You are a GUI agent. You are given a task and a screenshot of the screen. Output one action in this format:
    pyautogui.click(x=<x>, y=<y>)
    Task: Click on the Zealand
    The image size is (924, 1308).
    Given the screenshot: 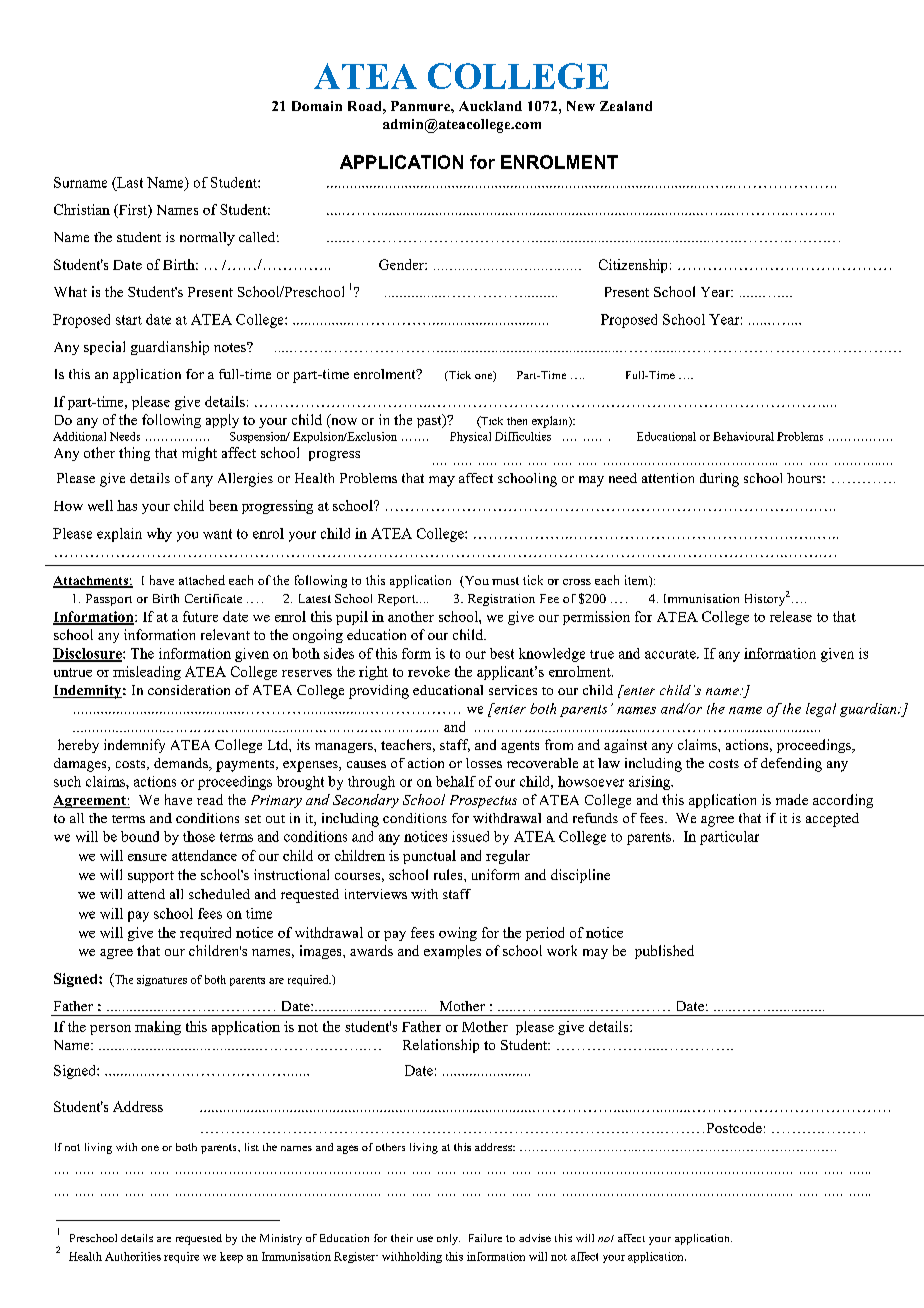 What is the action you would take?
    pyautogui.click(x=626, y=106)
